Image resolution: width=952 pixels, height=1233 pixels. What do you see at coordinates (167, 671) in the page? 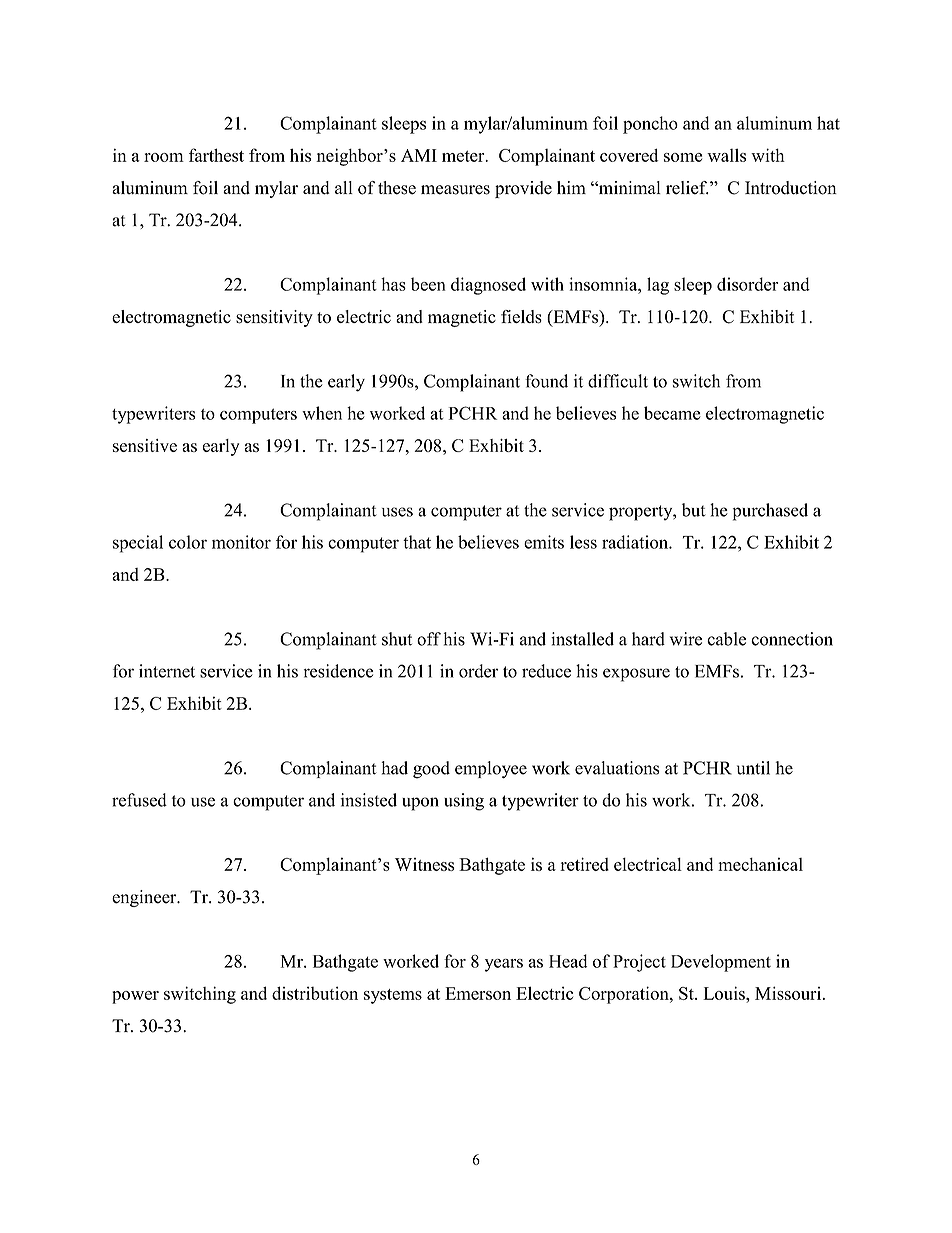
I see `internet` at bounding box center [167, 671].
